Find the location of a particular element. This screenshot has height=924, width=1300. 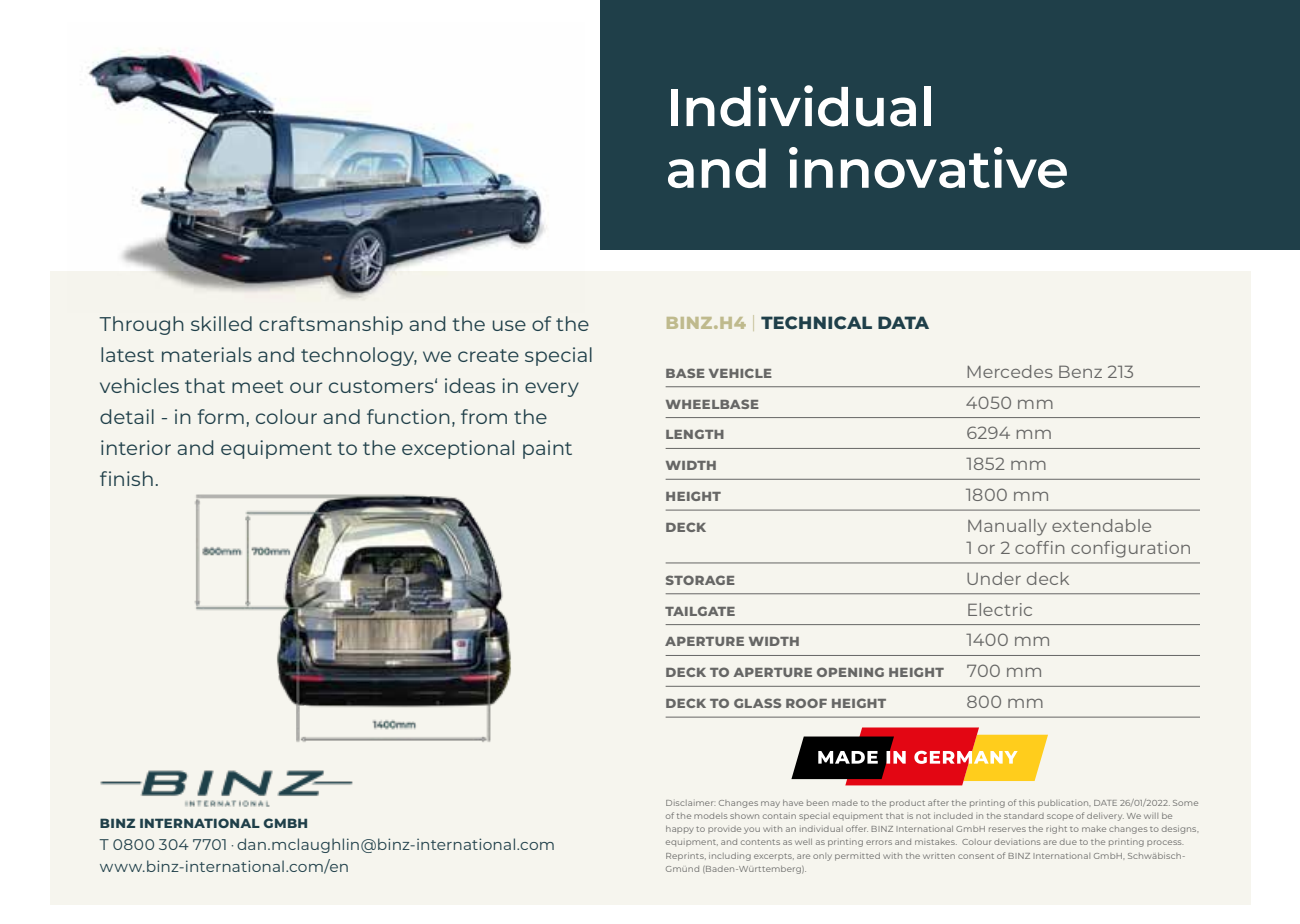

innovative is located at coordinates (928, 167).
